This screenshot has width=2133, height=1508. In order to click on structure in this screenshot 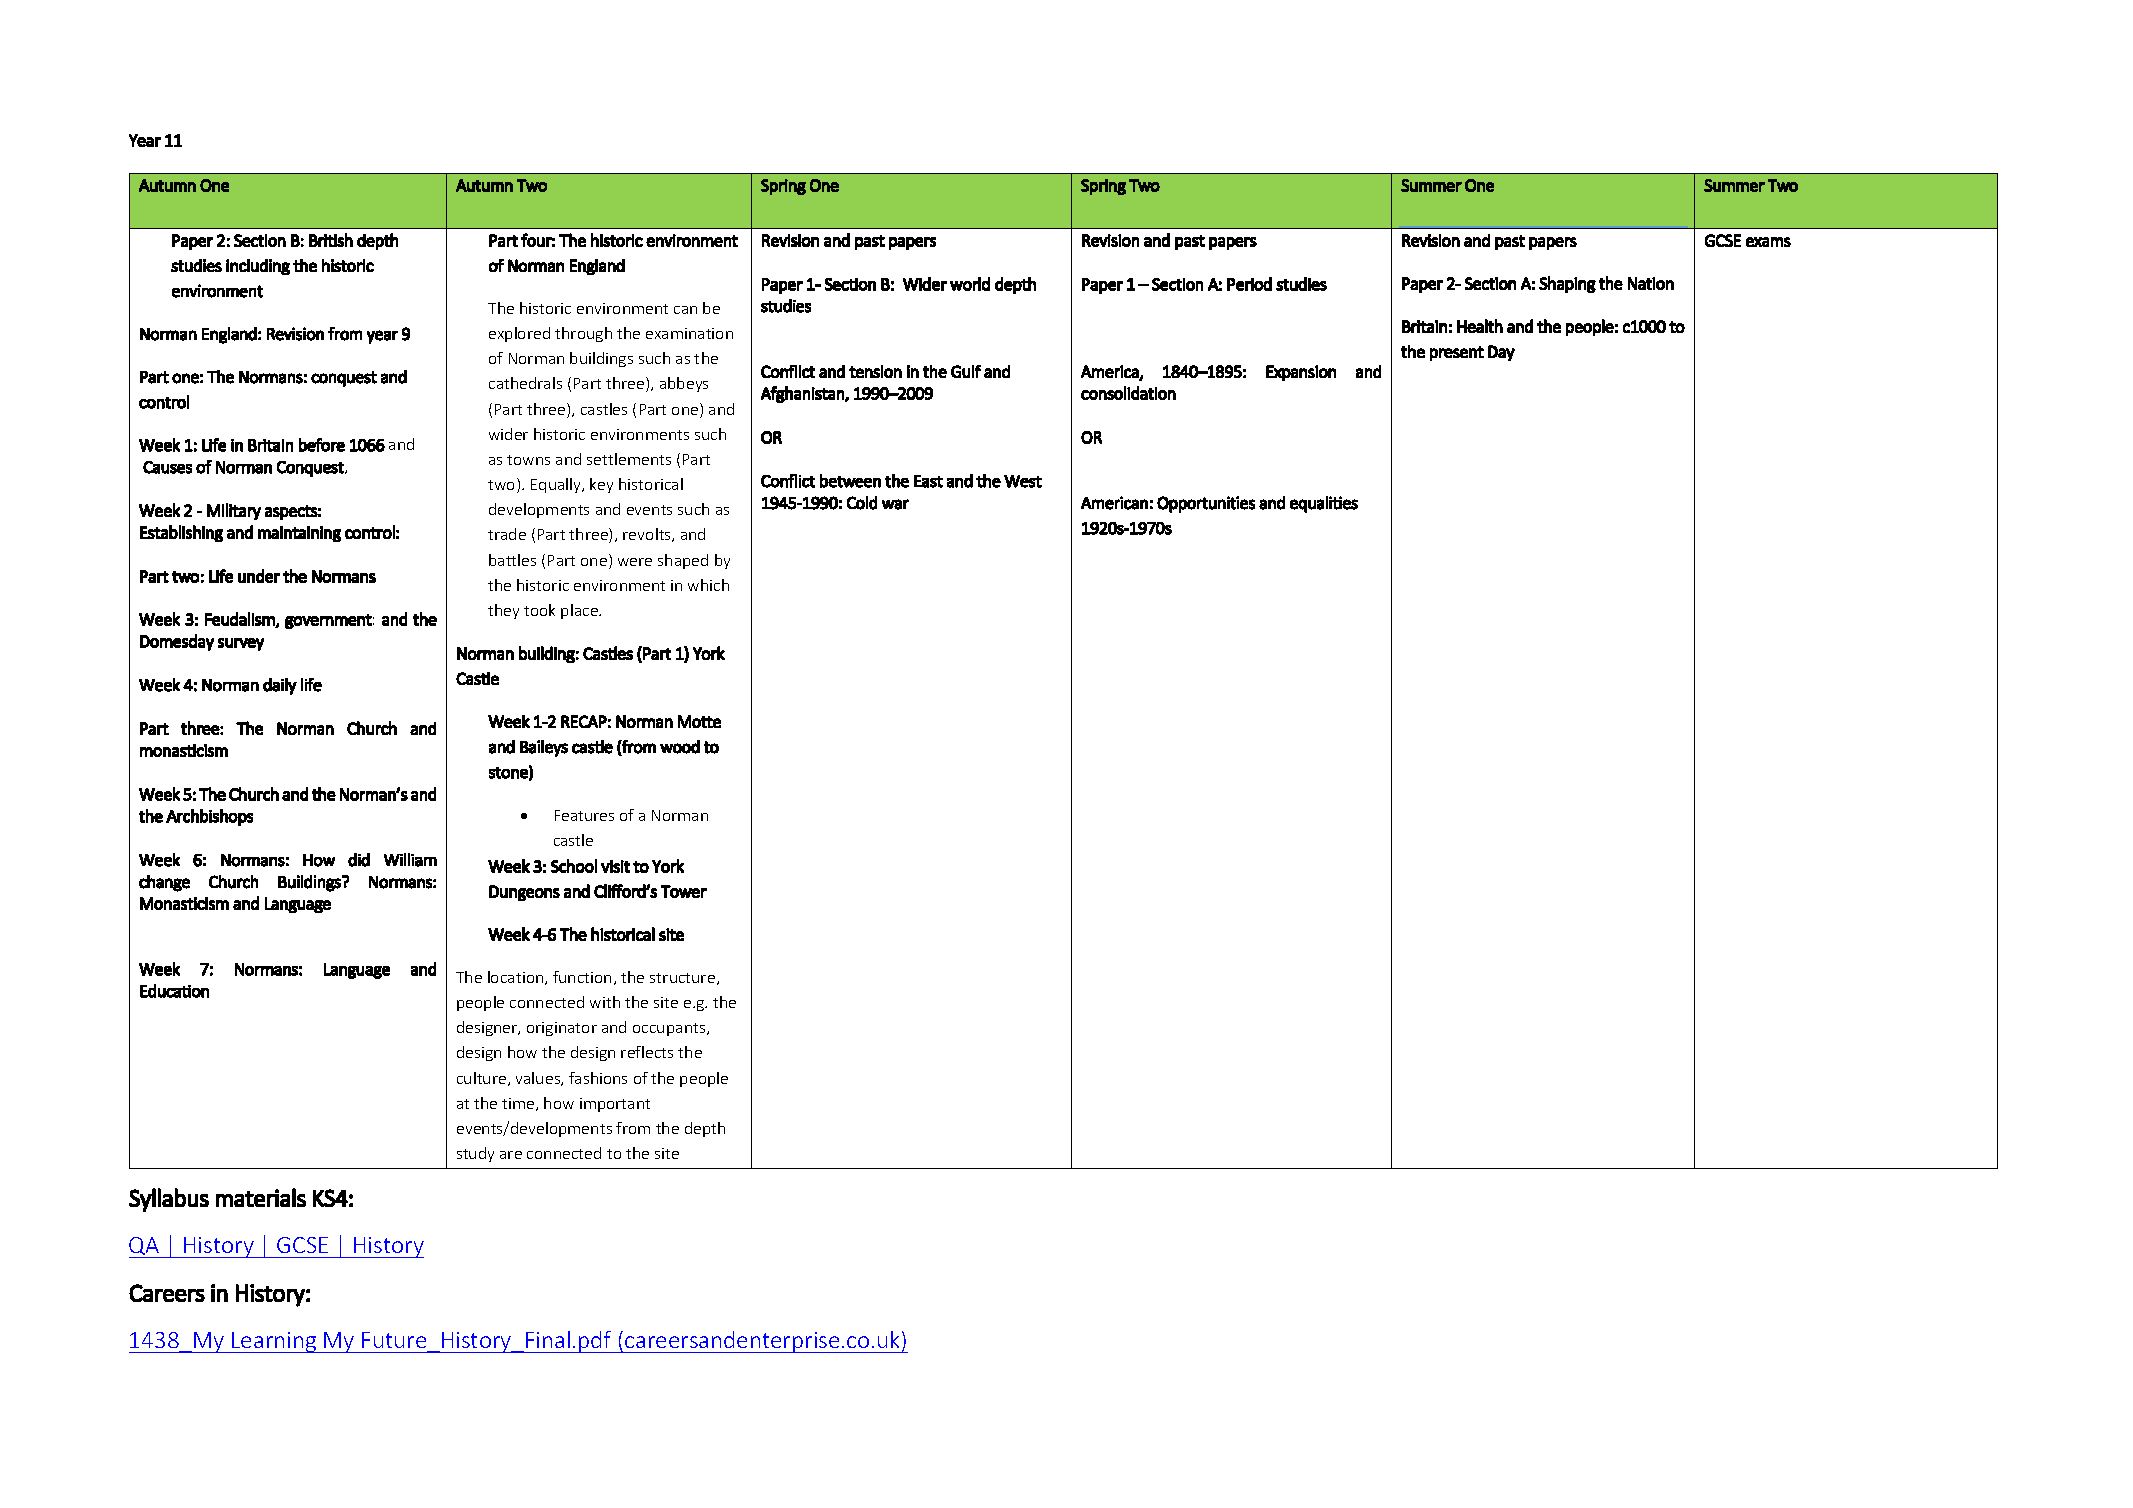, I will do `click(682, 978)`.
